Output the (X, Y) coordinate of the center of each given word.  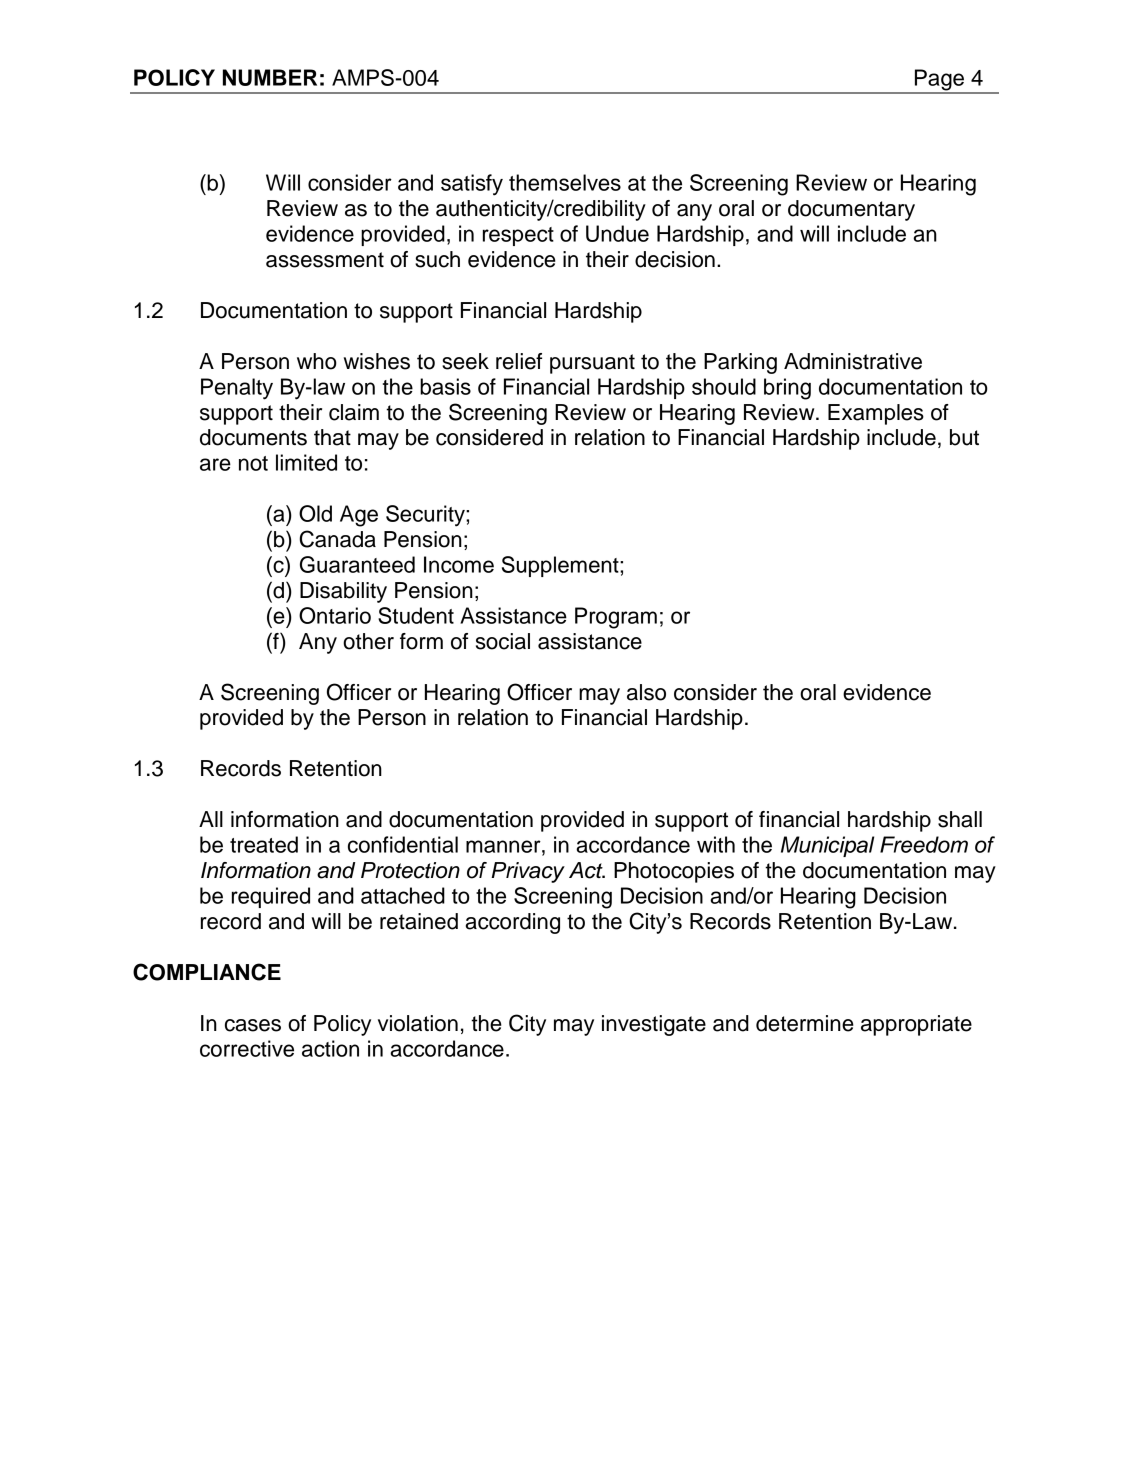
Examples (876, 414)
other (368, 641)
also (646, 692)
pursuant (592, 364)
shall (960, 819)
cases (253, 1025)
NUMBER (270, 77)
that (332, 437)
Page (939, 81)
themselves (565, 182)
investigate (654, 1025)
